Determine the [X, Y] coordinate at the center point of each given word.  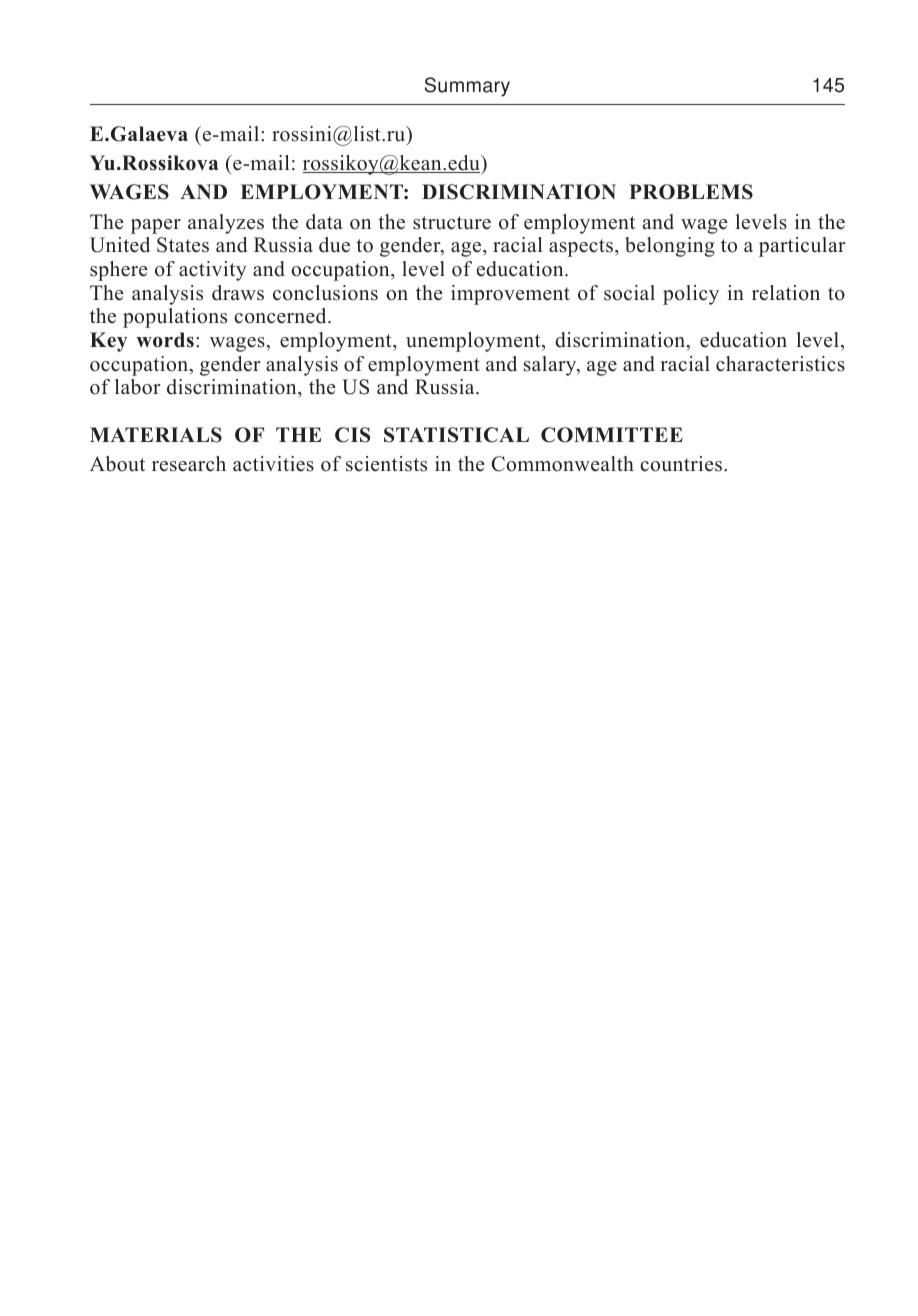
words [165, 340]
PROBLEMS [691, 192]
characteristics [780, 364]
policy [691, 295]
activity [213, 271]
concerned [281, 316]
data [324, 222]
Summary [467, 87]
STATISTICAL [456, 435]
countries [682, 464]
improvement [510, 295]
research [189, 464]
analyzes [226, 224]
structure [452, 223]
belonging [670, 247]
